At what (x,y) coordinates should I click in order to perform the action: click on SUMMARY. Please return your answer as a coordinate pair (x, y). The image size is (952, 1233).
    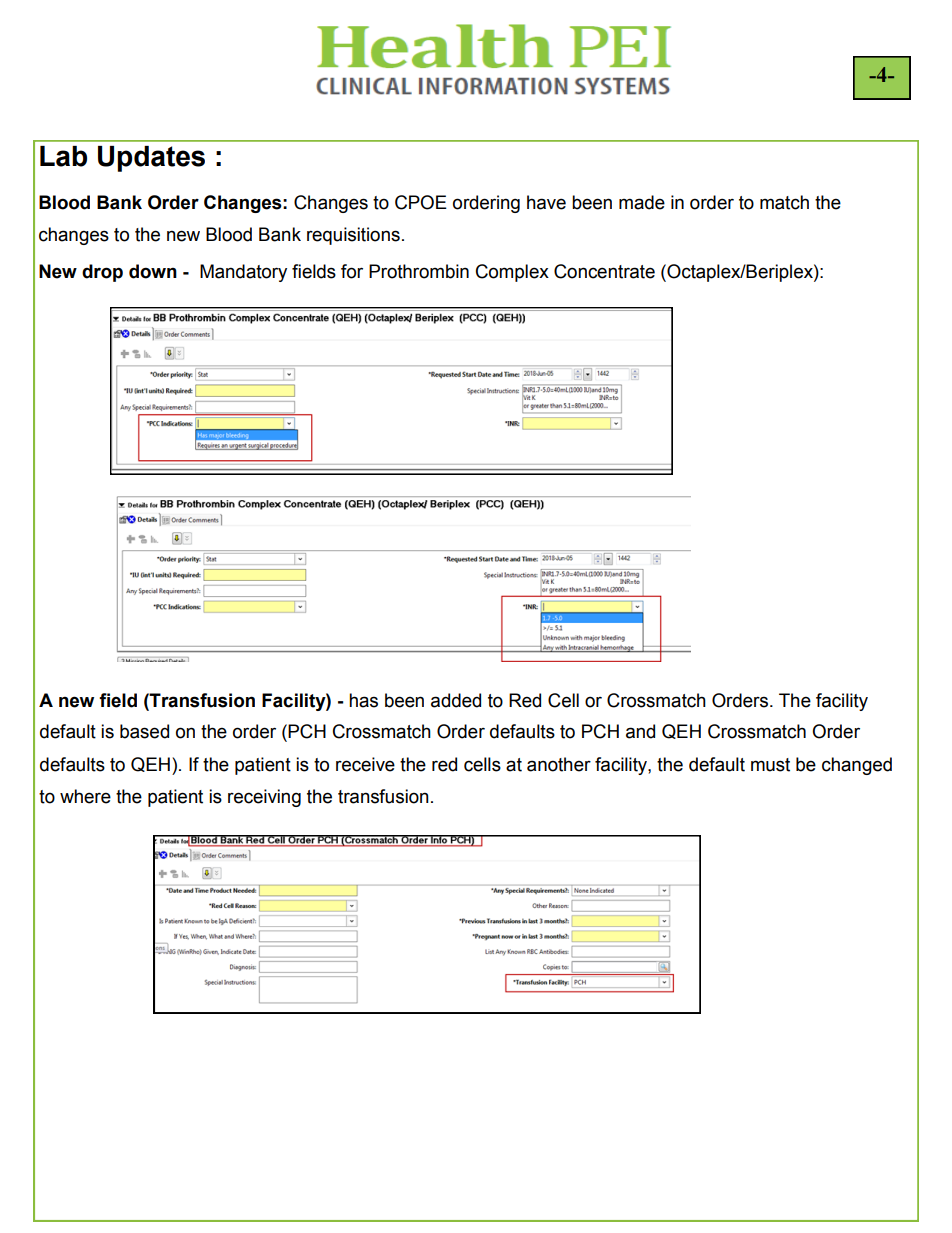
    Looking at the image, I should click on (260, 995).
